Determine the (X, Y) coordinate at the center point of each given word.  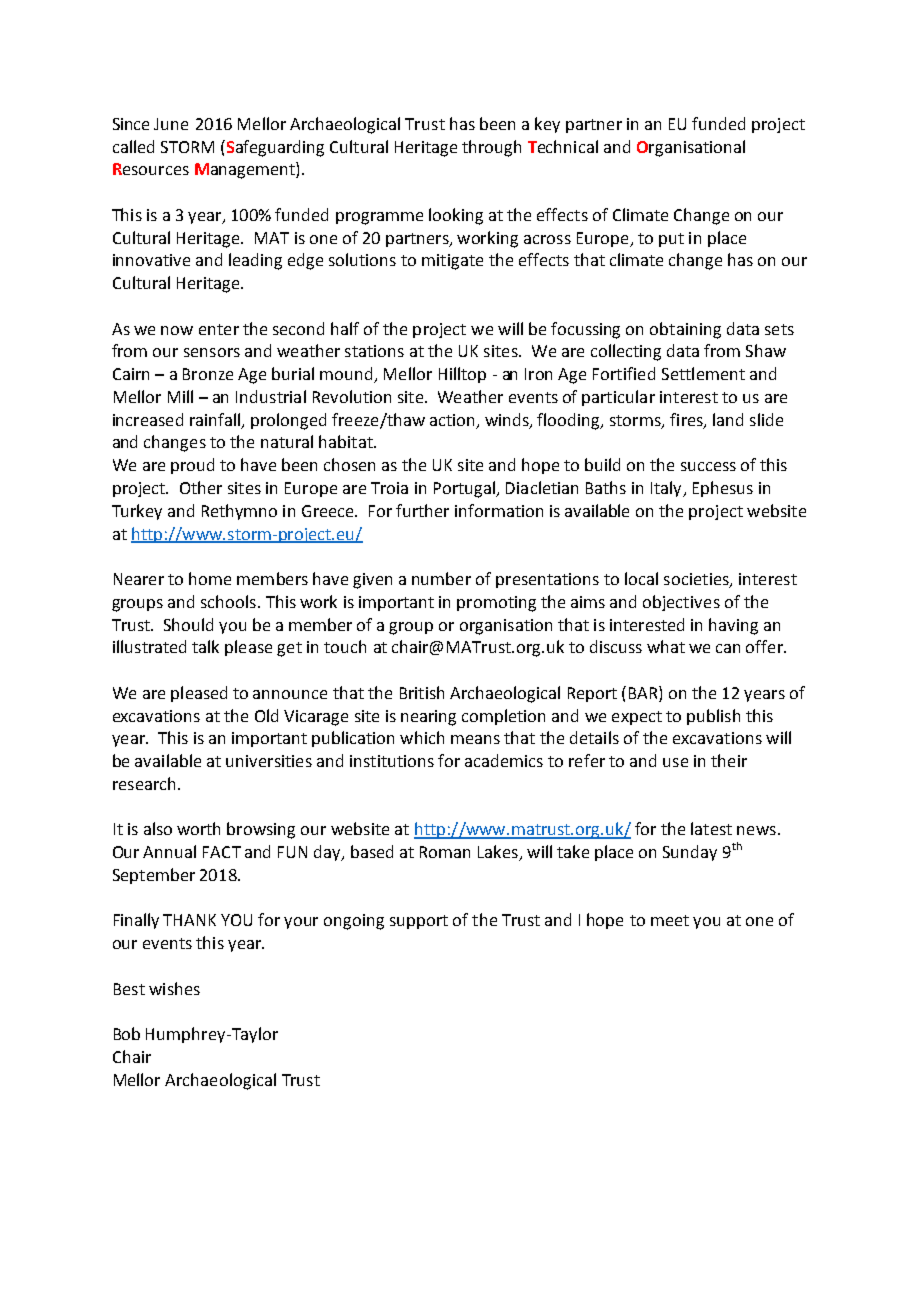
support (419, 922)
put (671, 240)
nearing (428, 718)
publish (713, 717)
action (452, 420)
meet (670, 920)
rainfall (215, 419)
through (491, 148)
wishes (174, 988)
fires (687, 420)
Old (266, 715)
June (171, 124)
